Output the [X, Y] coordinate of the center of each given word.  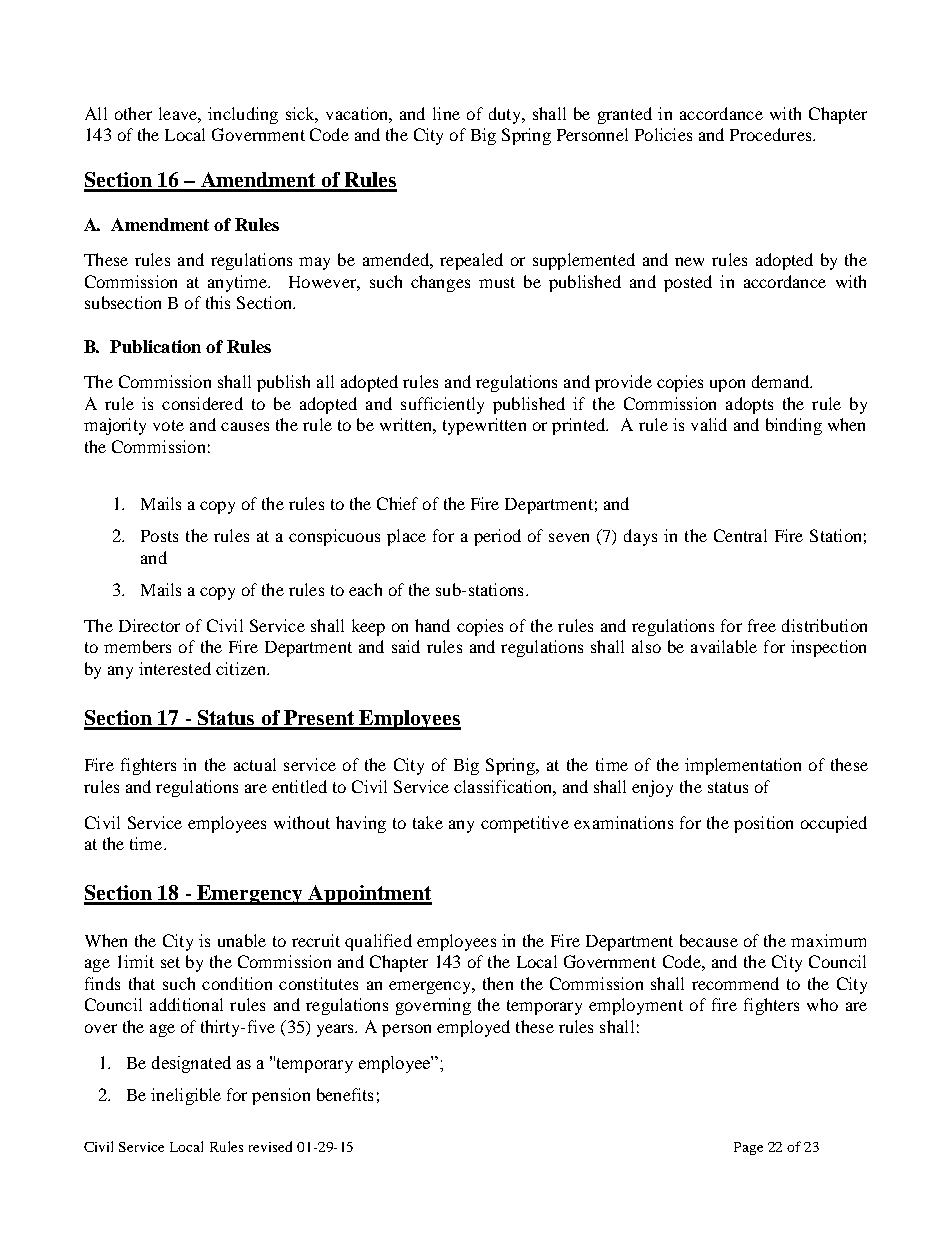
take [428, 822]
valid [709, 424]
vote [168, 425]
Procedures [772, 134]
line [446, 113]
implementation [743, 766]
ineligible [186, 1096]
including [243, 115]
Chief [397, 503]
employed [473, 1028]
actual [255, 764]
